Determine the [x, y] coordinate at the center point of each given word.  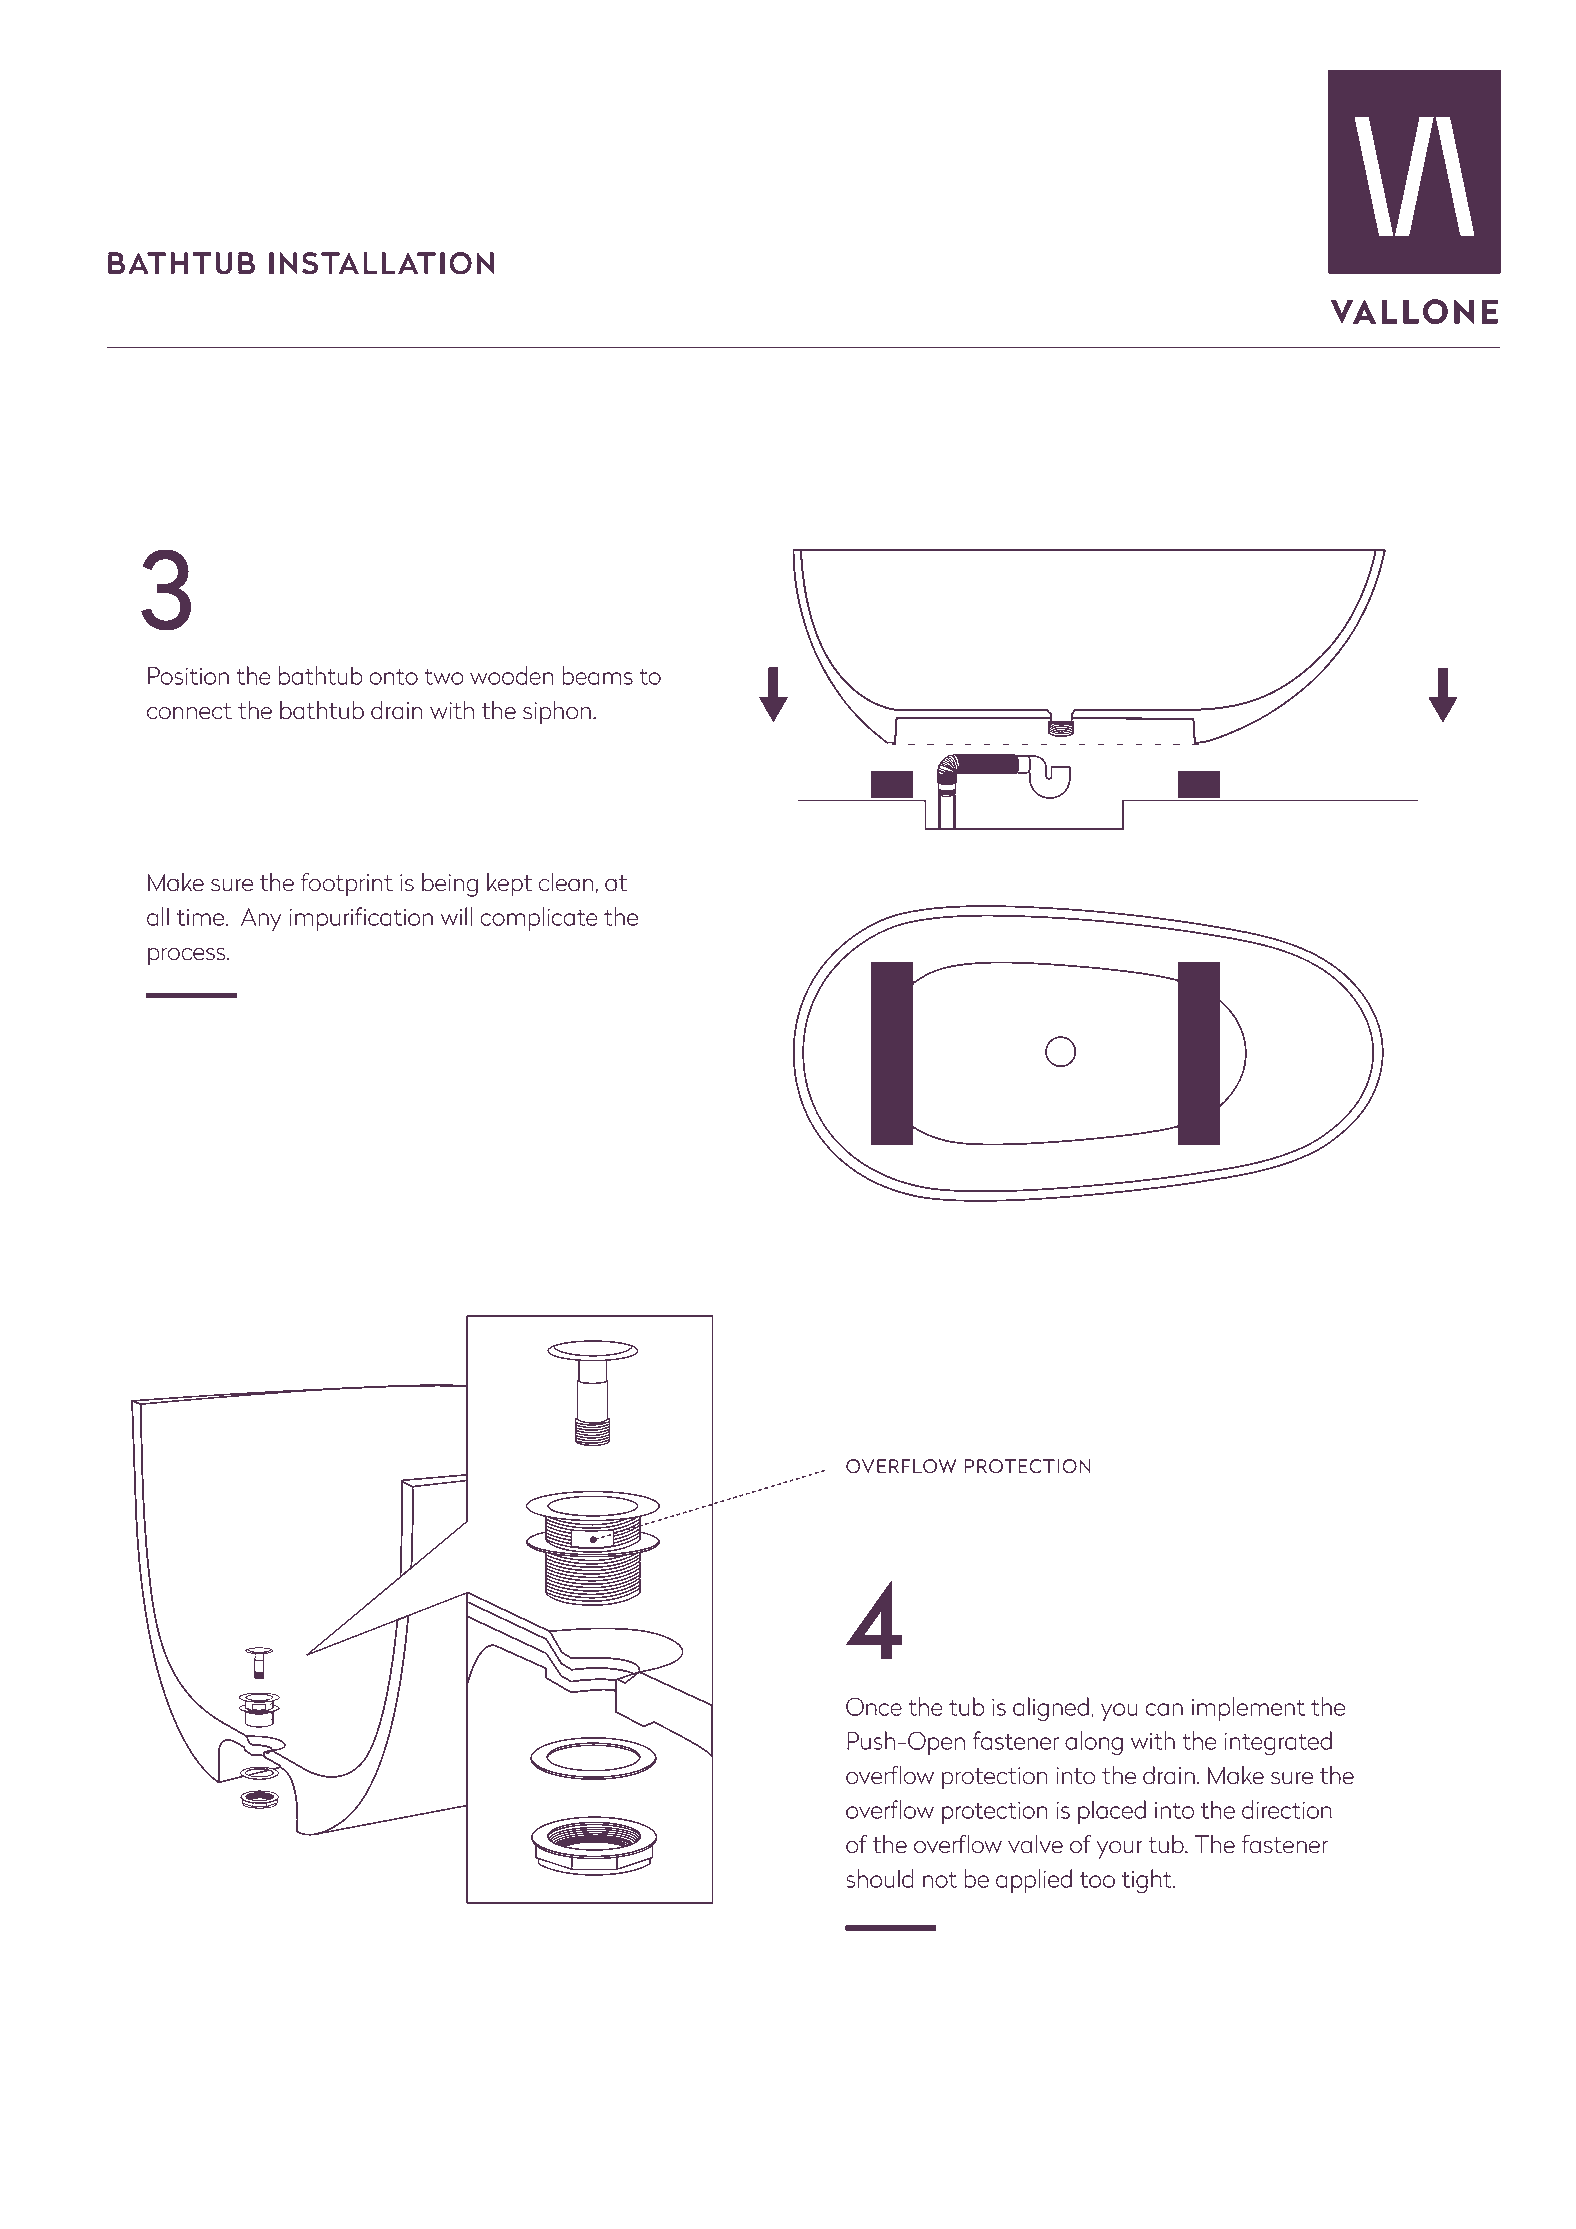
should [880, 1878]
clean [566, 882]
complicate [539, 919]
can [1164, 1709]
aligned [1051, 1709]
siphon [557, 713]
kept [509, 885]
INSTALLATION [381, 263]
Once [874, 1706]
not [940, 1879]
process [188, 957]
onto [393, 676]
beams [598, 675]
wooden [512, 675]
